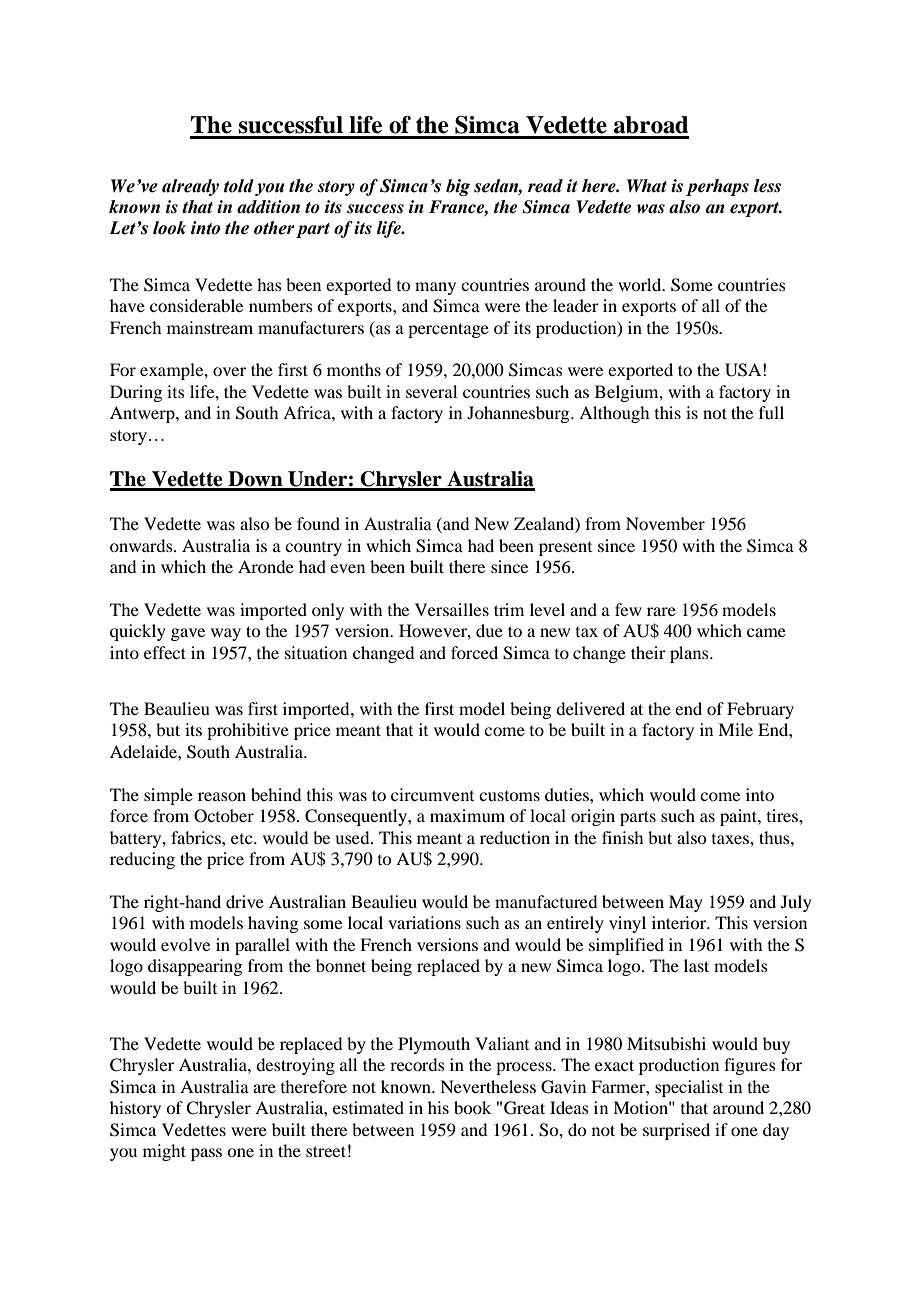 Image resolution: width=924 pixels, height=1307 pixels. What do you see at coordinates (206, 1154) in the document?
I see `pass` at bounding box center [206, 1154].
